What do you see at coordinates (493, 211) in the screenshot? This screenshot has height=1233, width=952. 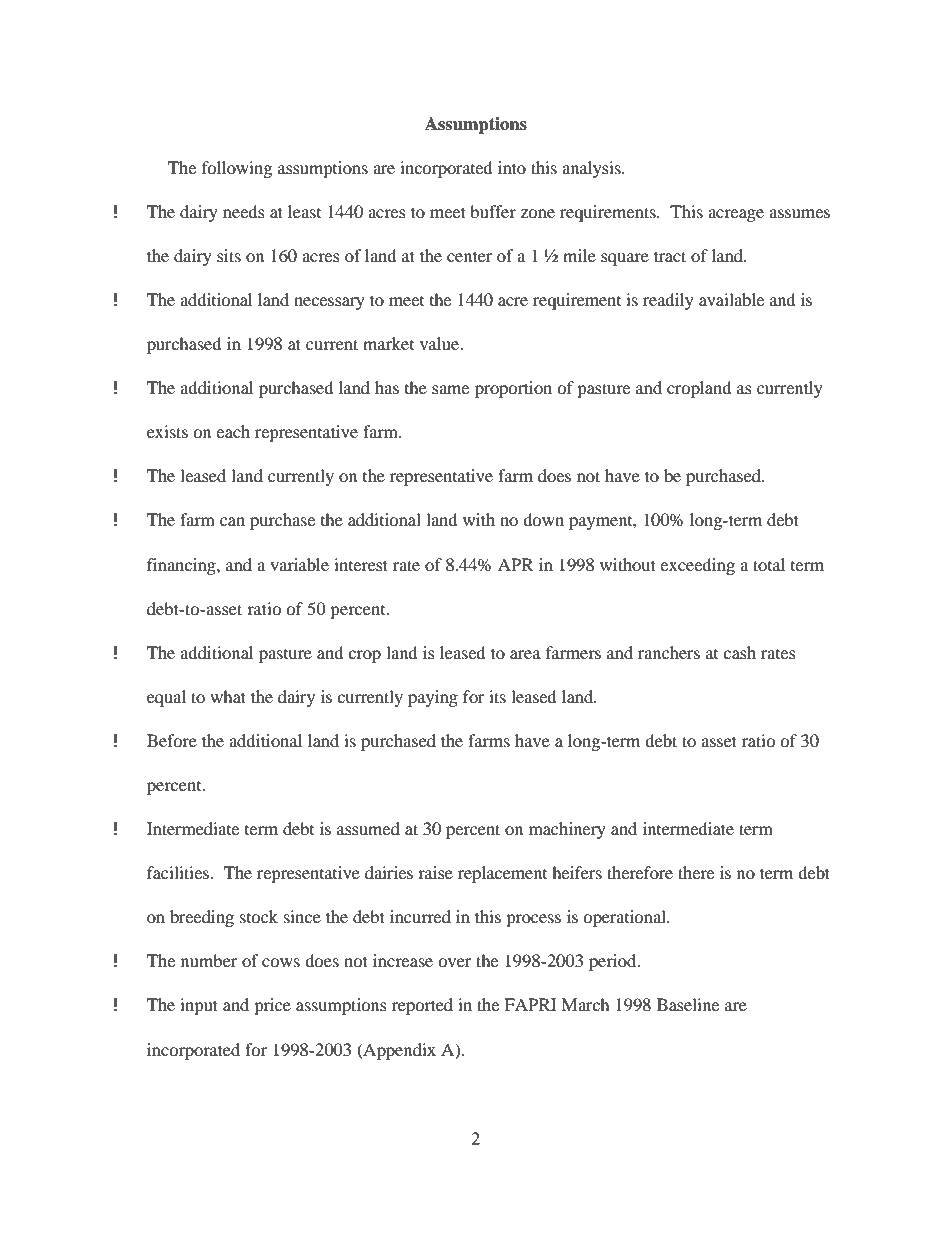 I see `buffer` at bounding box center [493, 211].
